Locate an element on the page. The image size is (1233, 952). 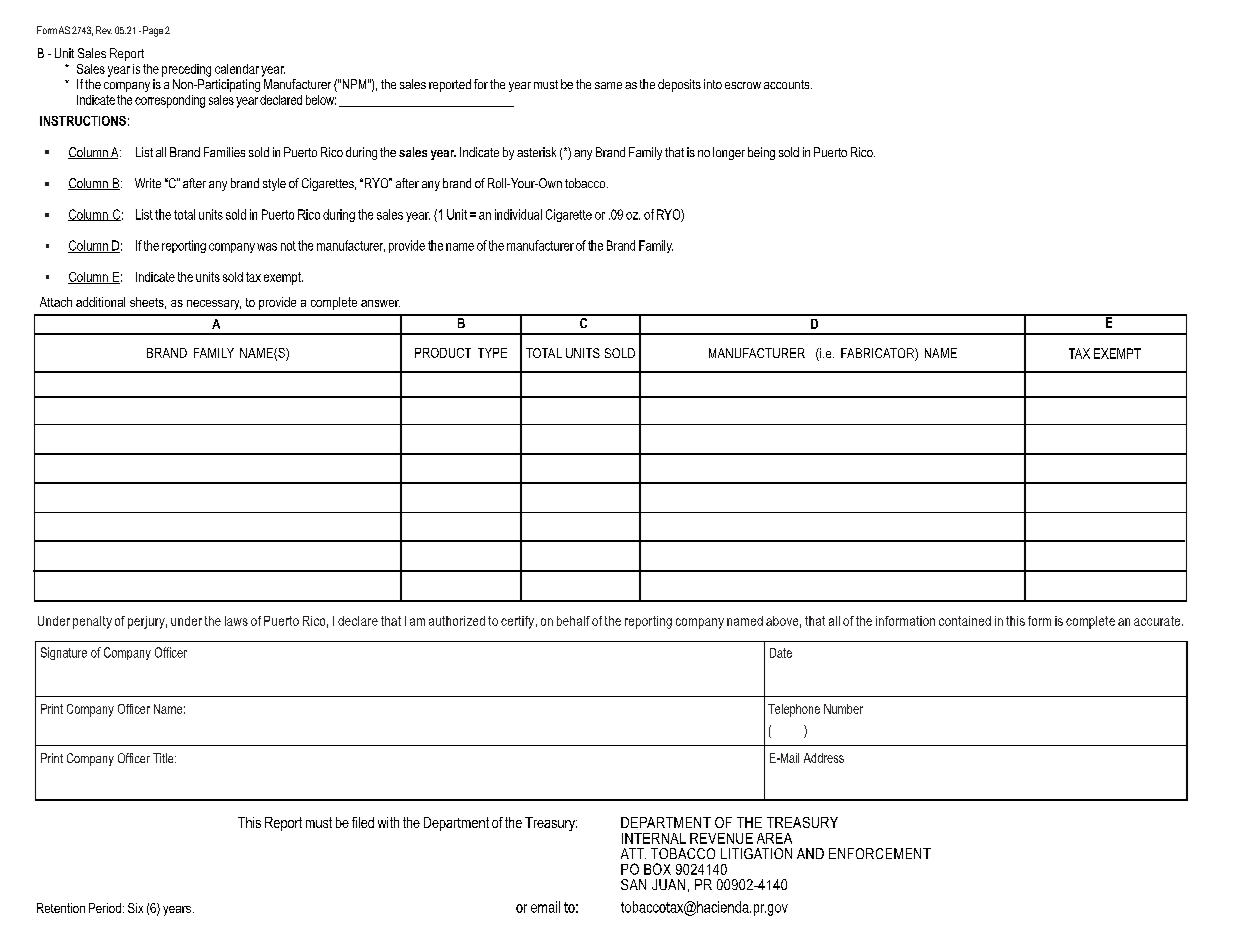
necessary is located at coordinates (214, 305).
